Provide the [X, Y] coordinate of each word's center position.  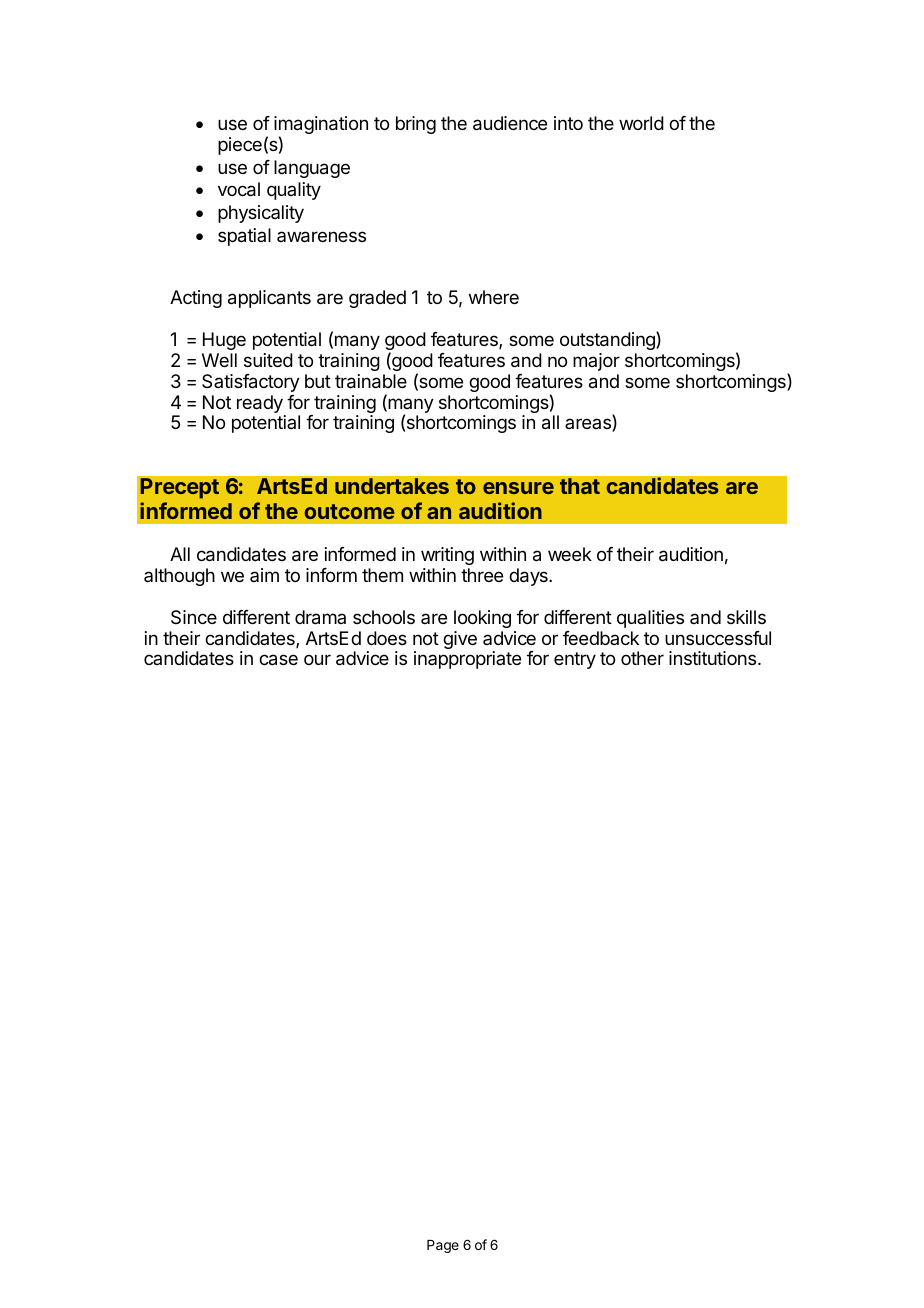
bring [416, 125]
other [642, 658]
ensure [518, 488]
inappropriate [467, 660]
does [387, 638]
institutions [714, 658]
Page [443, 1246]
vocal [239, 189]
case [278, 660]
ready [261, 405]
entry [575, 660]
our [317, 659]
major [596, 362]
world [641, 123]
